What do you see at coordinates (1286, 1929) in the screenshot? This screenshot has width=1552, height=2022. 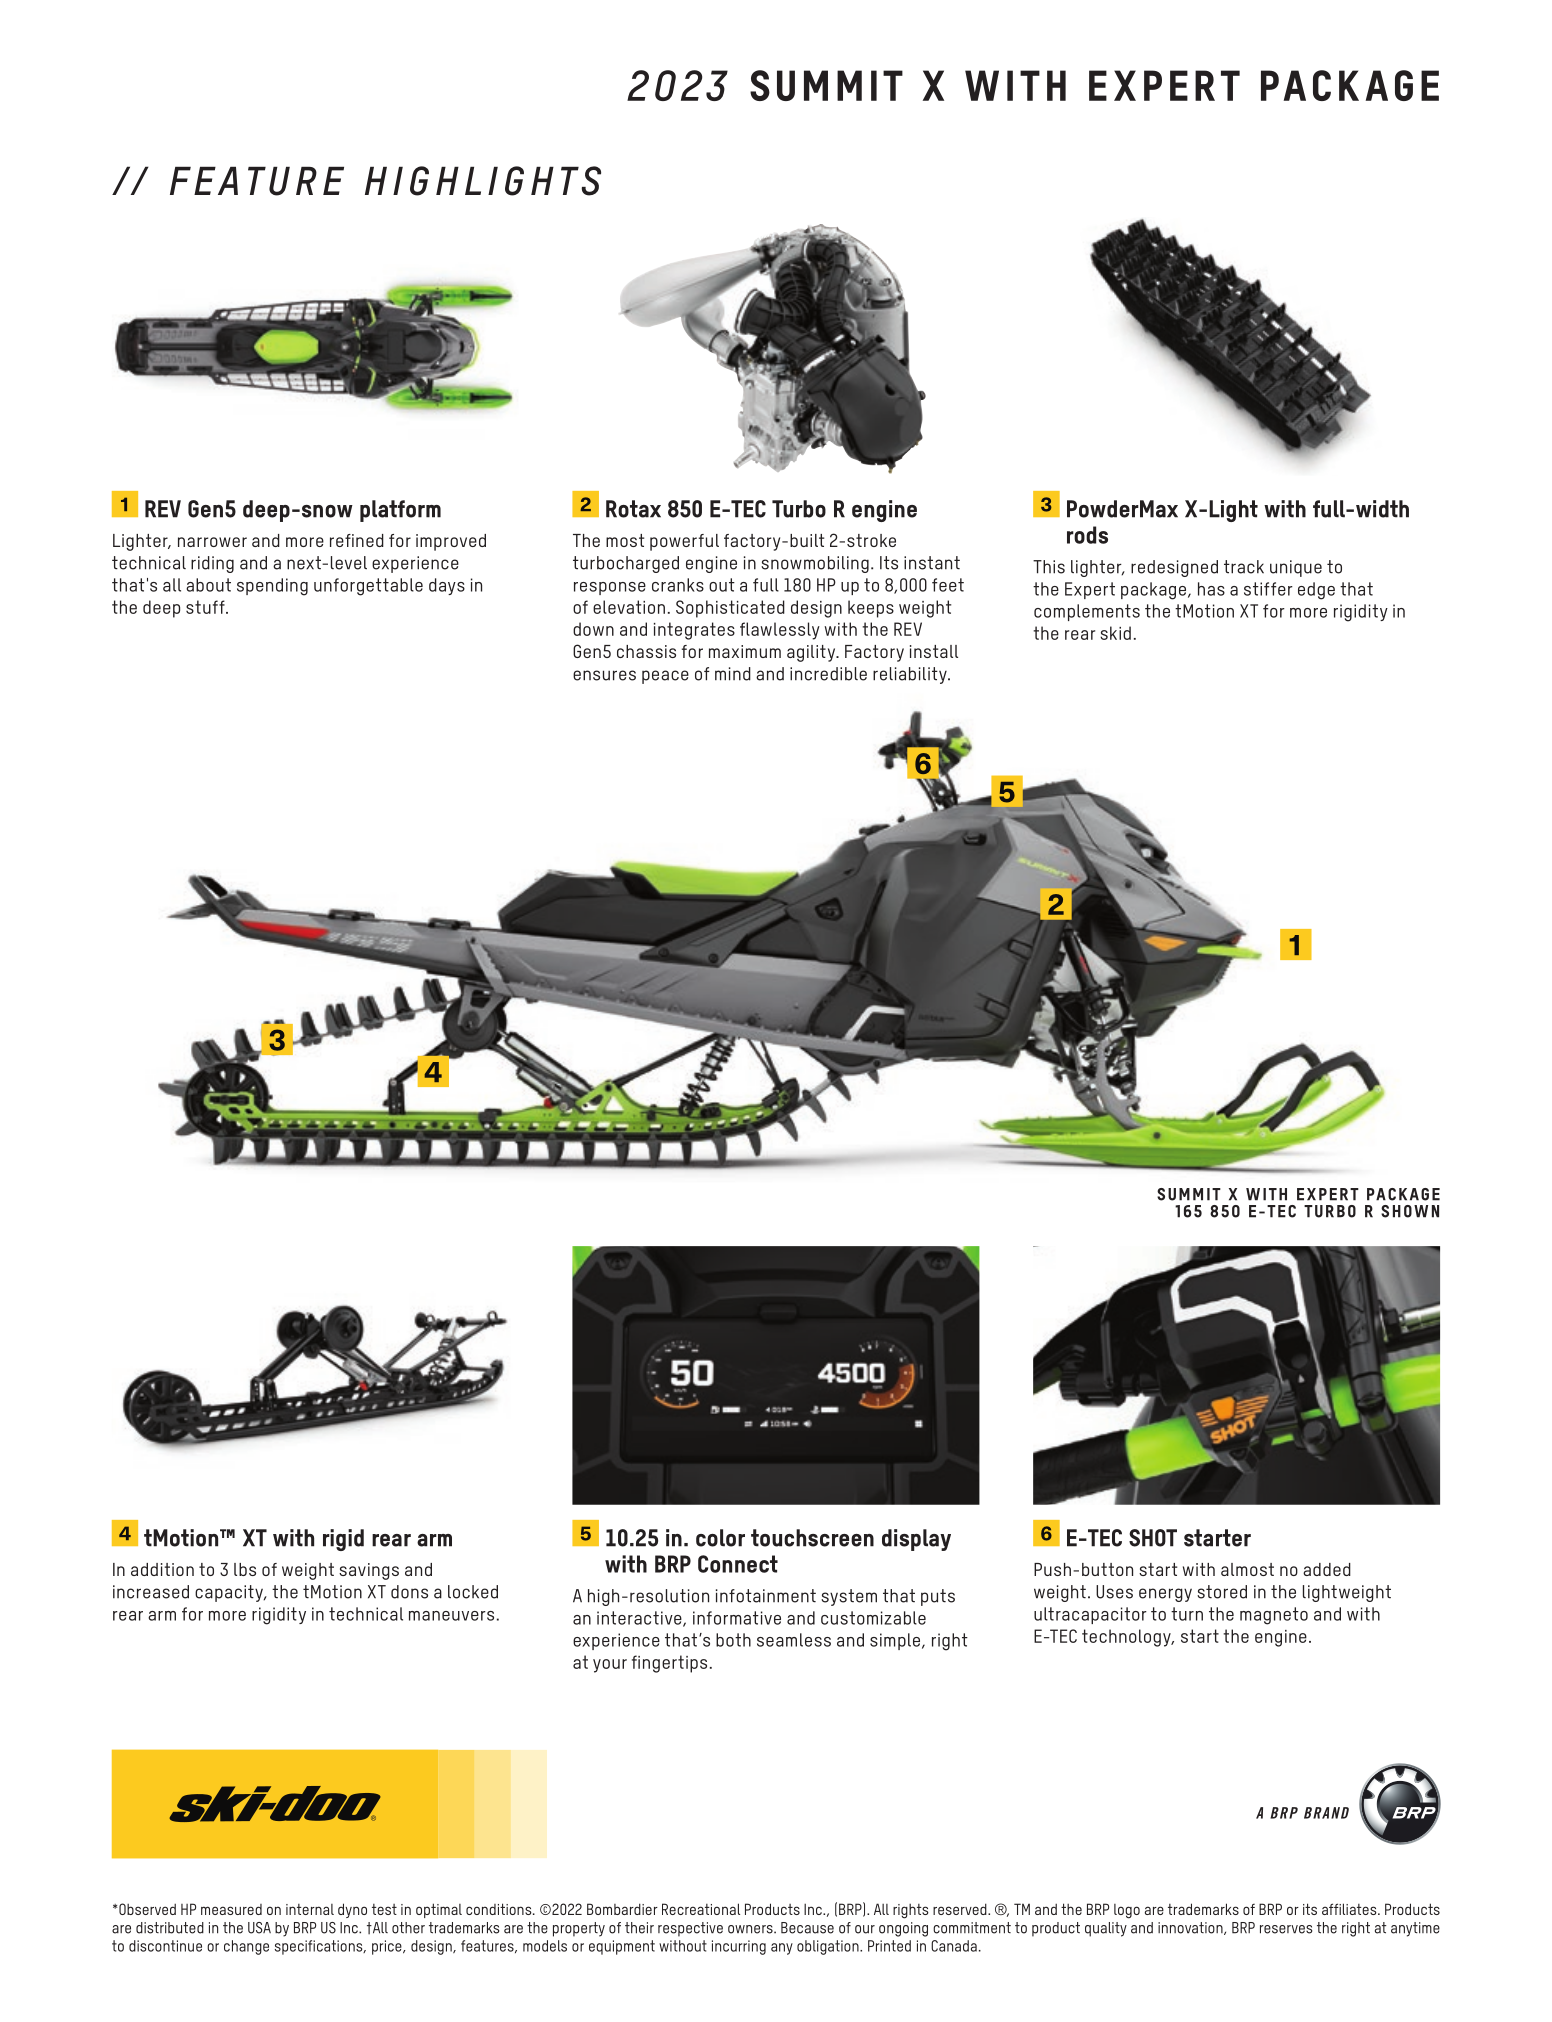 I see `reserves` at bounding box center [1286, 1929].
